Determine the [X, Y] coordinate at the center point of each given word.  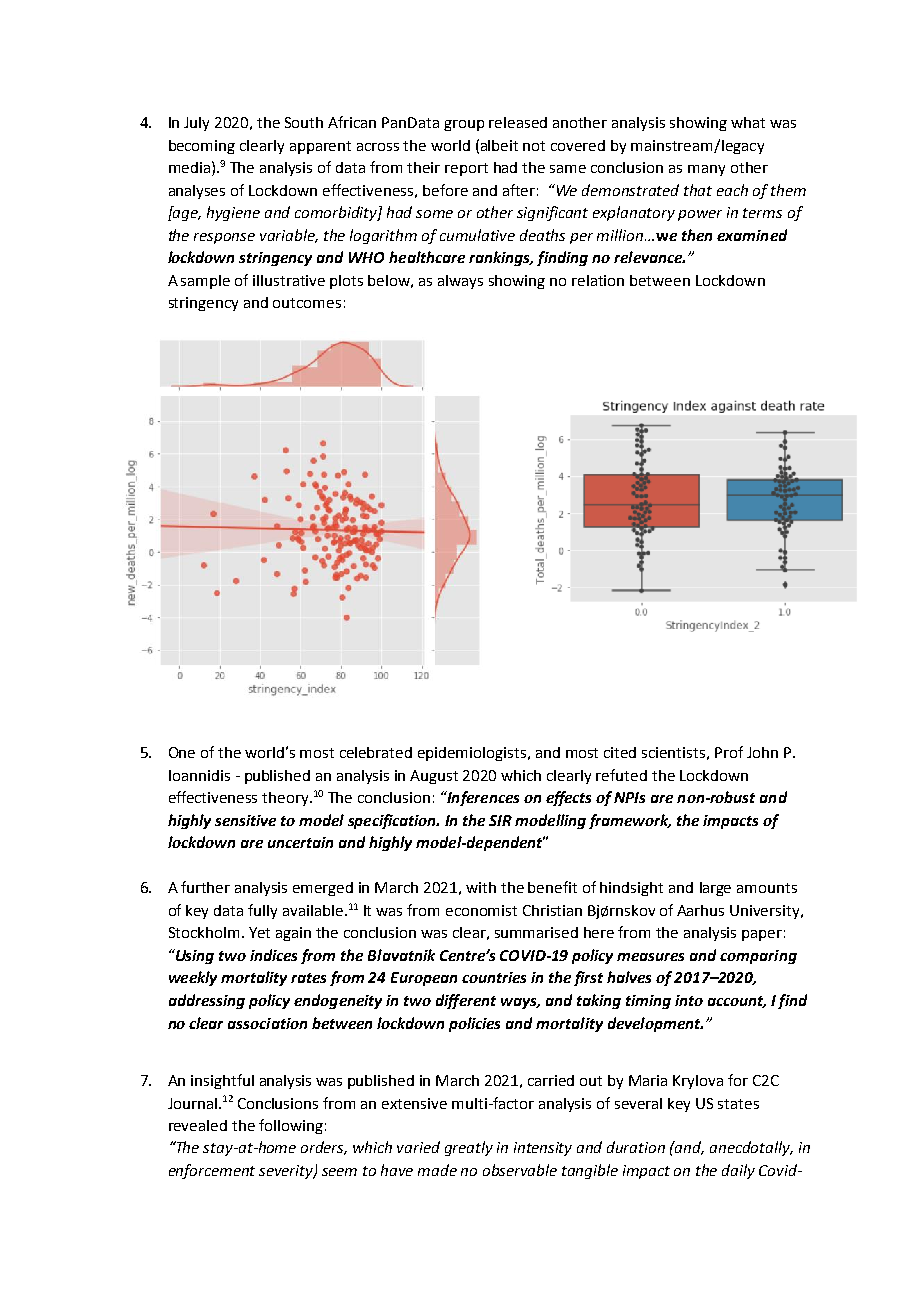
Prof [729, 752]
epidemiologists [473, 754]
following [291, 1126]
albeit [499, 145]
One [182, 752]
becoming [202, 147]
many [706, 170]
